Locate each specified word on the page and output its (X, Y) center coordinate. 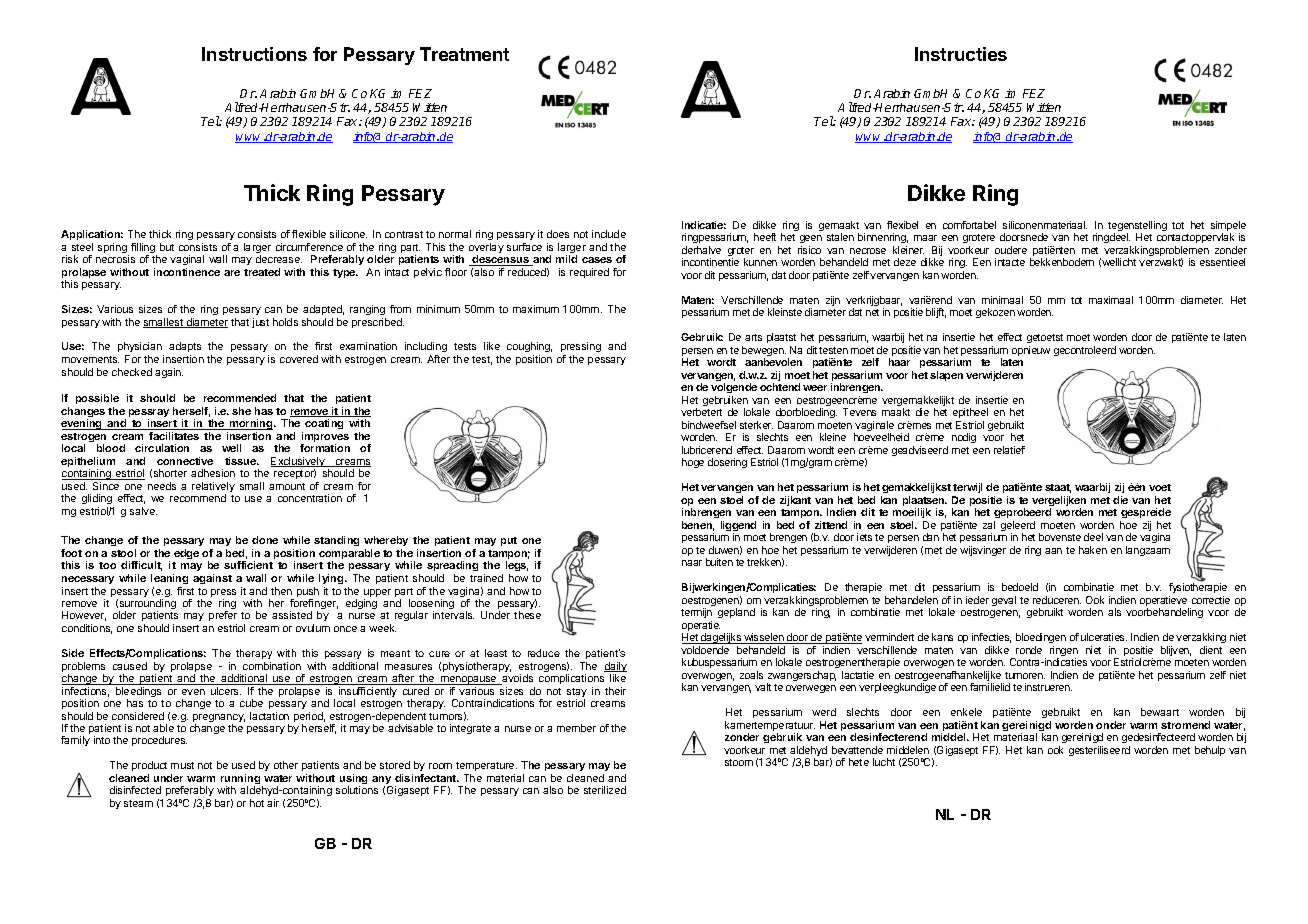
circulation (162, 448)
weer (815, 388)
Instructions (254, 54)
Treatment (464, 54)
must (182, 765)
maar (925, 238)
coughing (529, 349)
